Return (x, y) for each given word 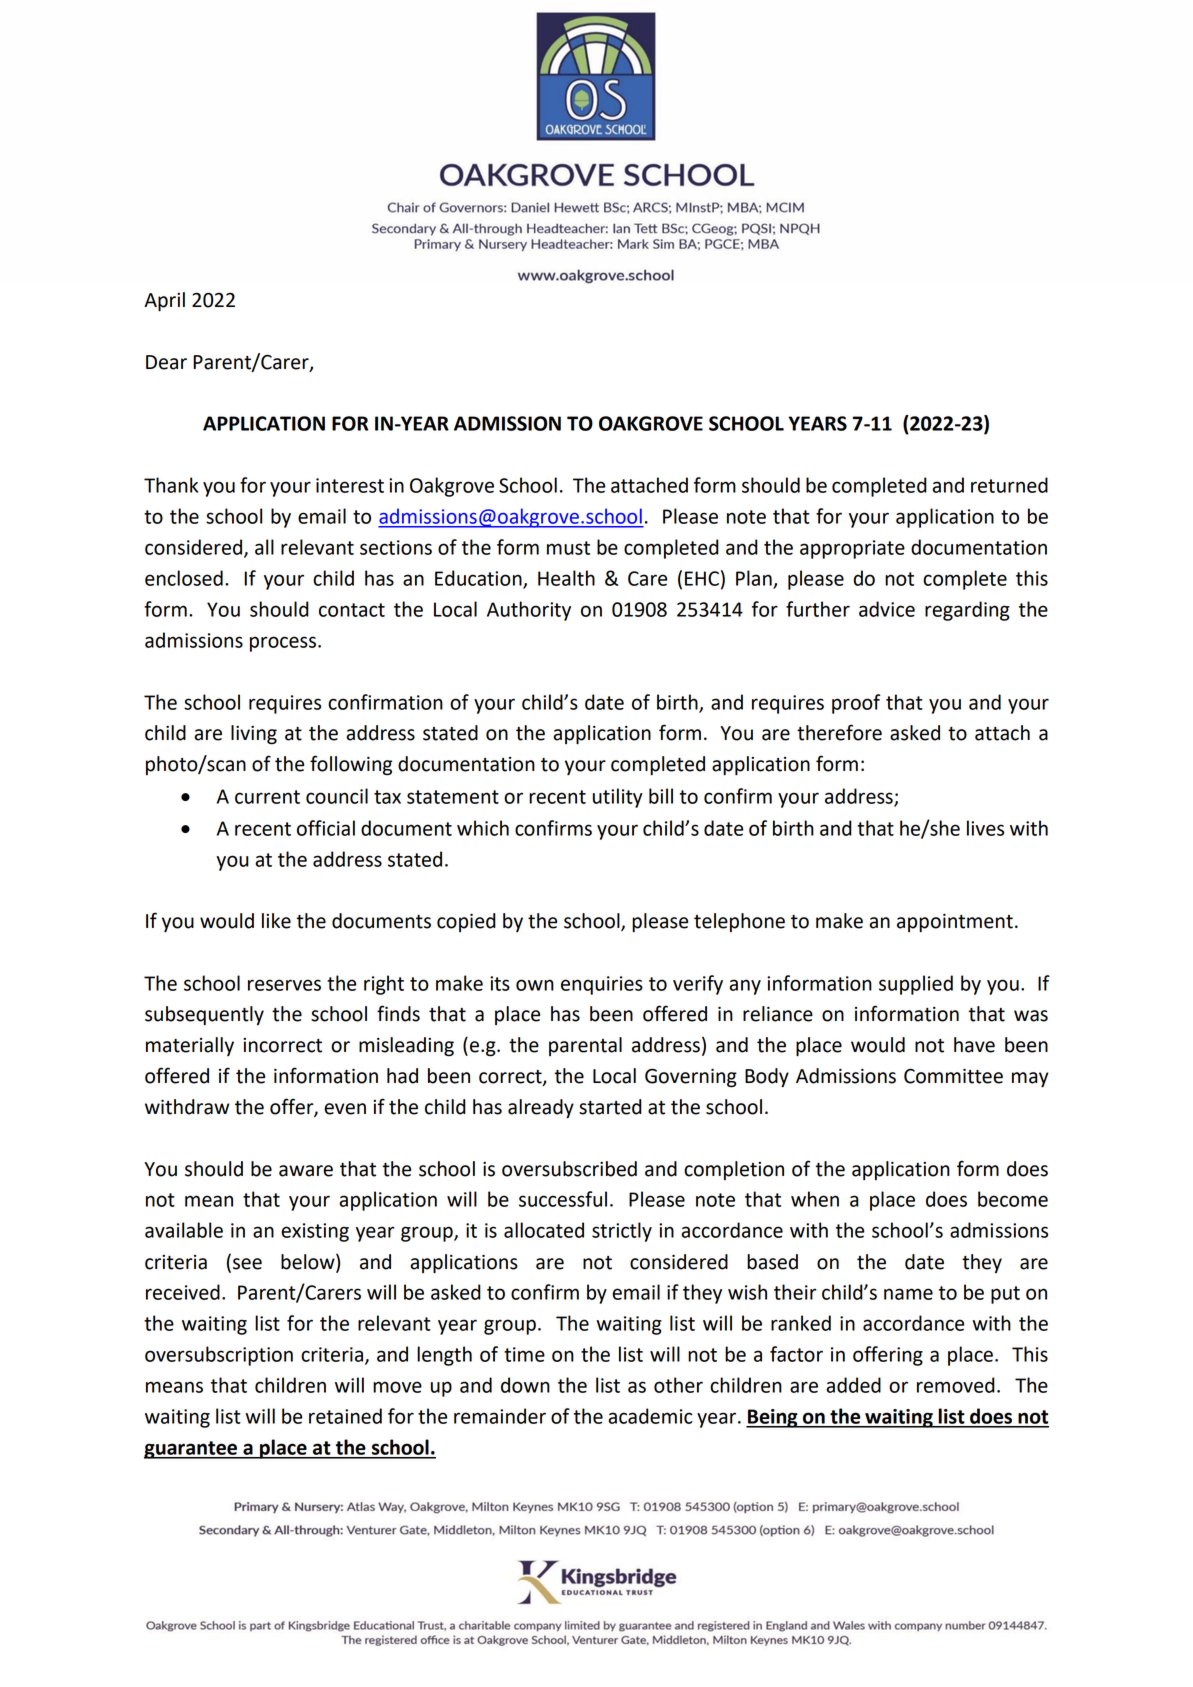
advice (887, 609)
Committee (953, 1076)
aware (306, 1171)
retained (345, 1416)
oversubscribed (569, 1169)
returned (1009, 485)
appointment (955, 922)
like (276, 921)
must (568, 548)
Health (566, 578)
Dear (166, 362)
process (284, 644)
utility (618, 798)
